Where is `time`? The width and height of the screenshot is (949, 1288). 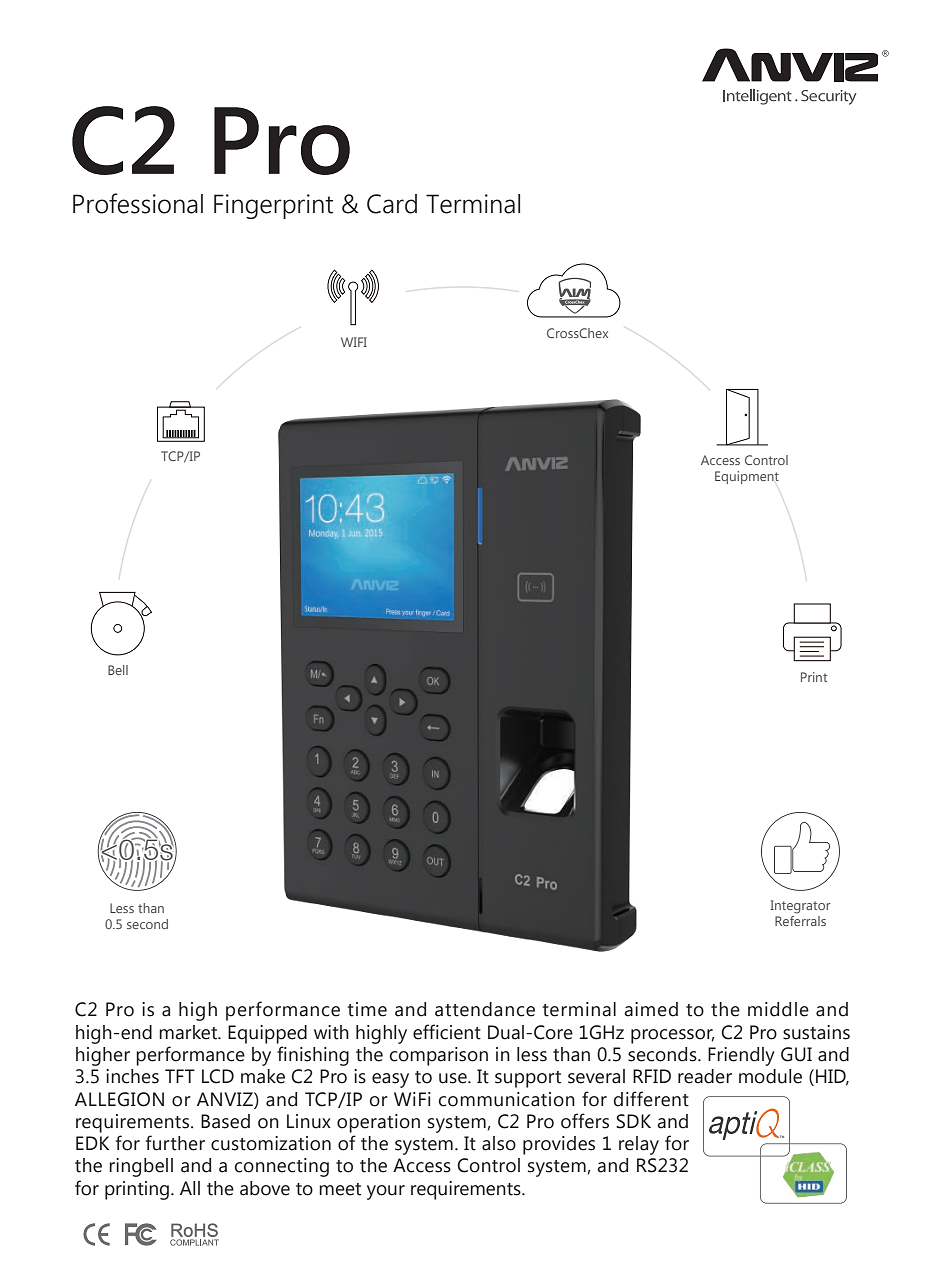 time is located at coordinates (367, 1009).
